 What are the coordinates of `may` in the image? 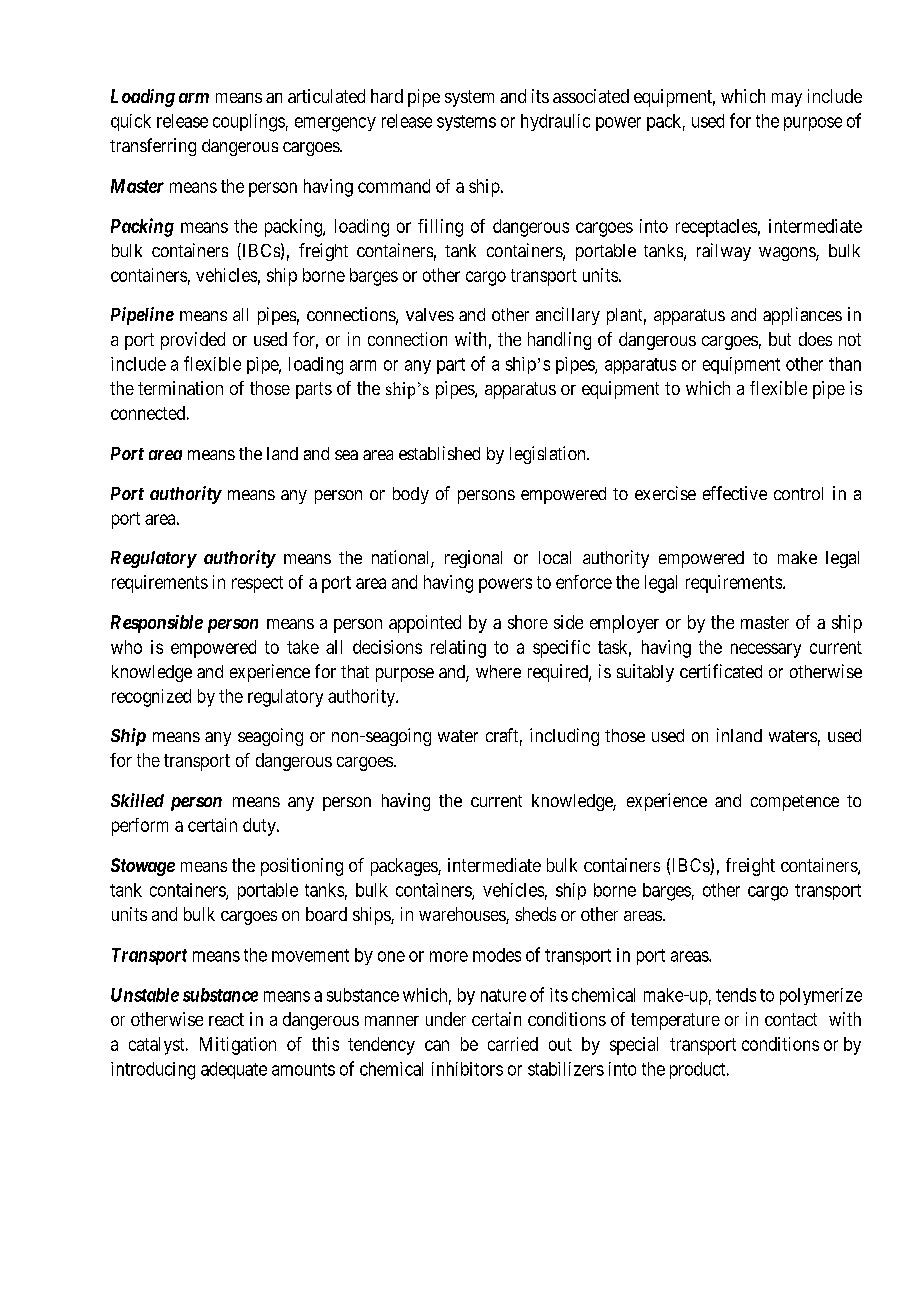 It's located at (787, 100).
